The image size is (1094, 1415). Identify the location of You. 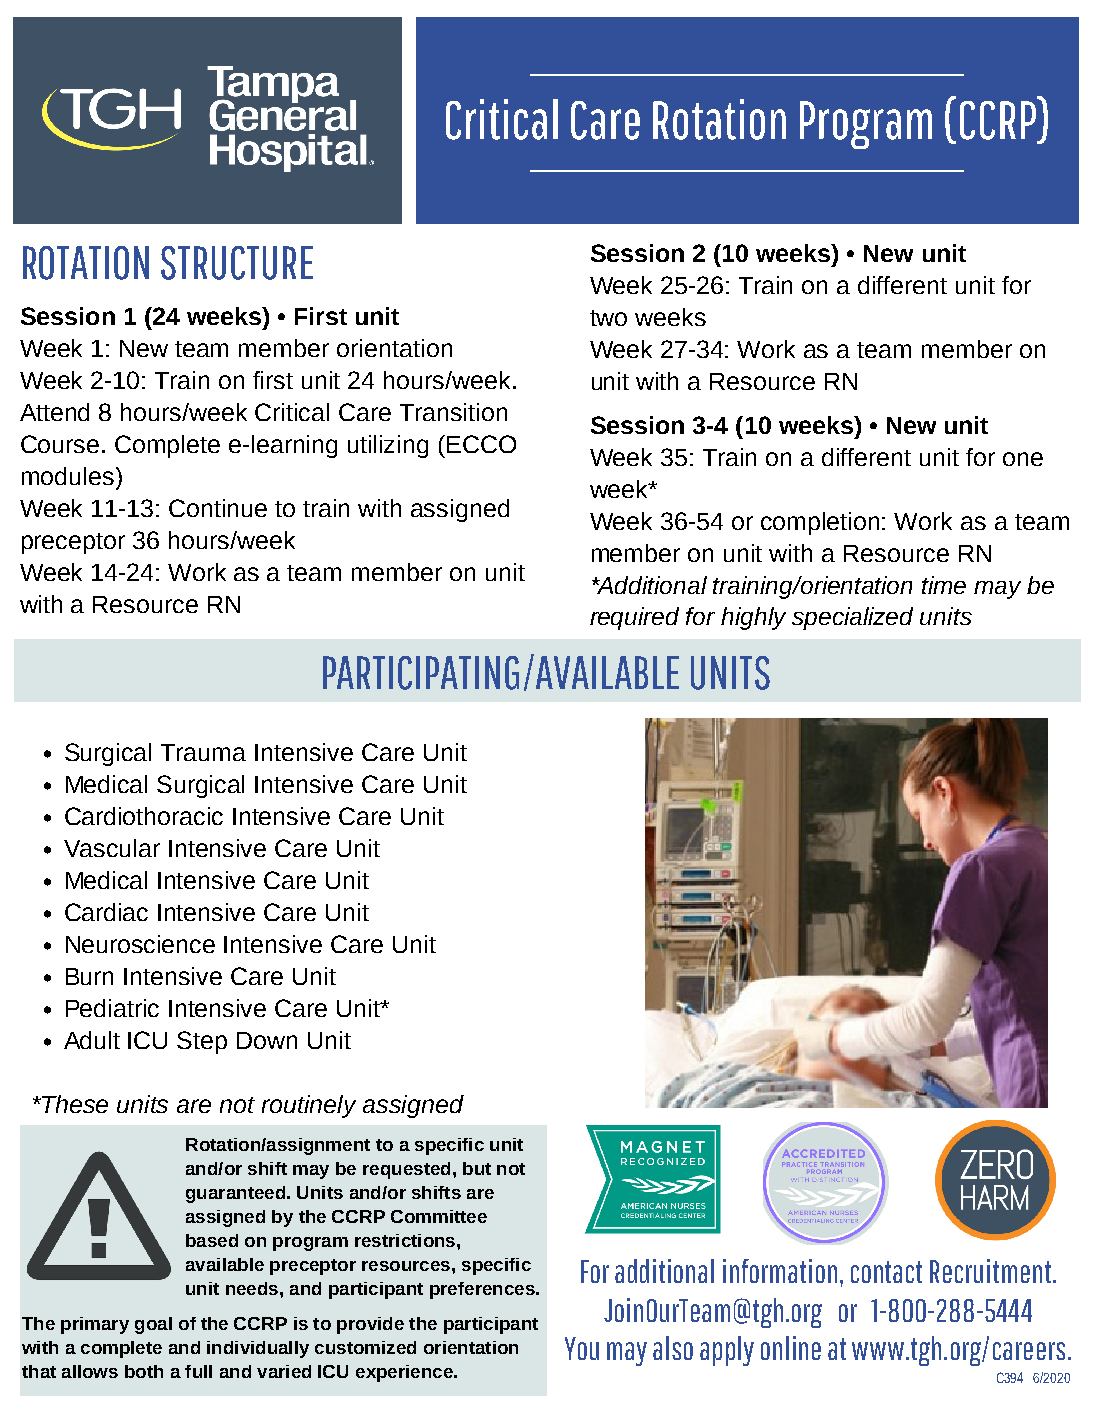
(582, 1348).
